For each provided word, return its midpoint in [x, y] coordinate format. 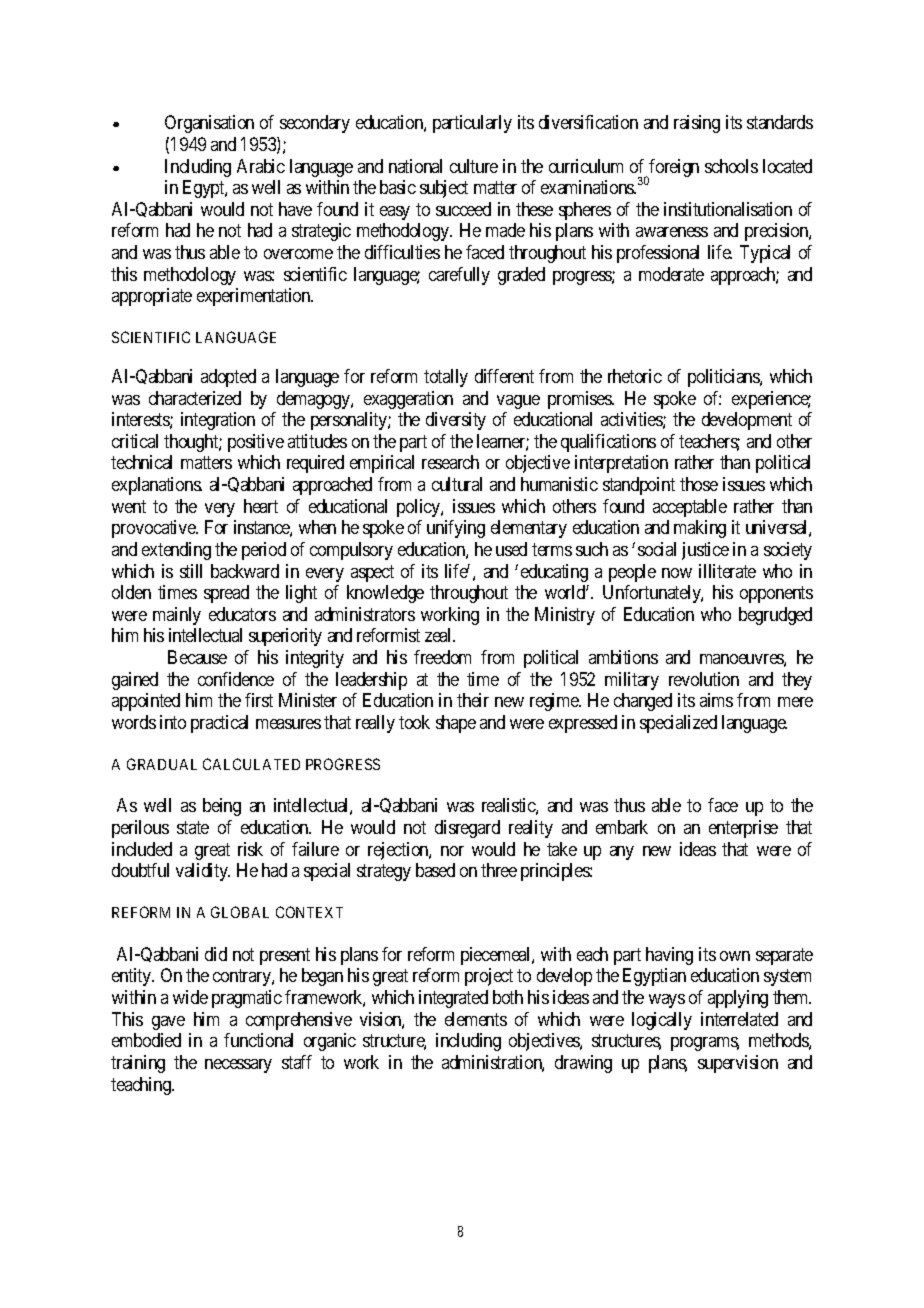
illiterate [727, 571]
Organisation [209, 124]
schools [731, 166]
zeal [440, 635]
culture [474, 166]
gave [168, 1023]
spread [226, 594]
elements [476, 1019]
